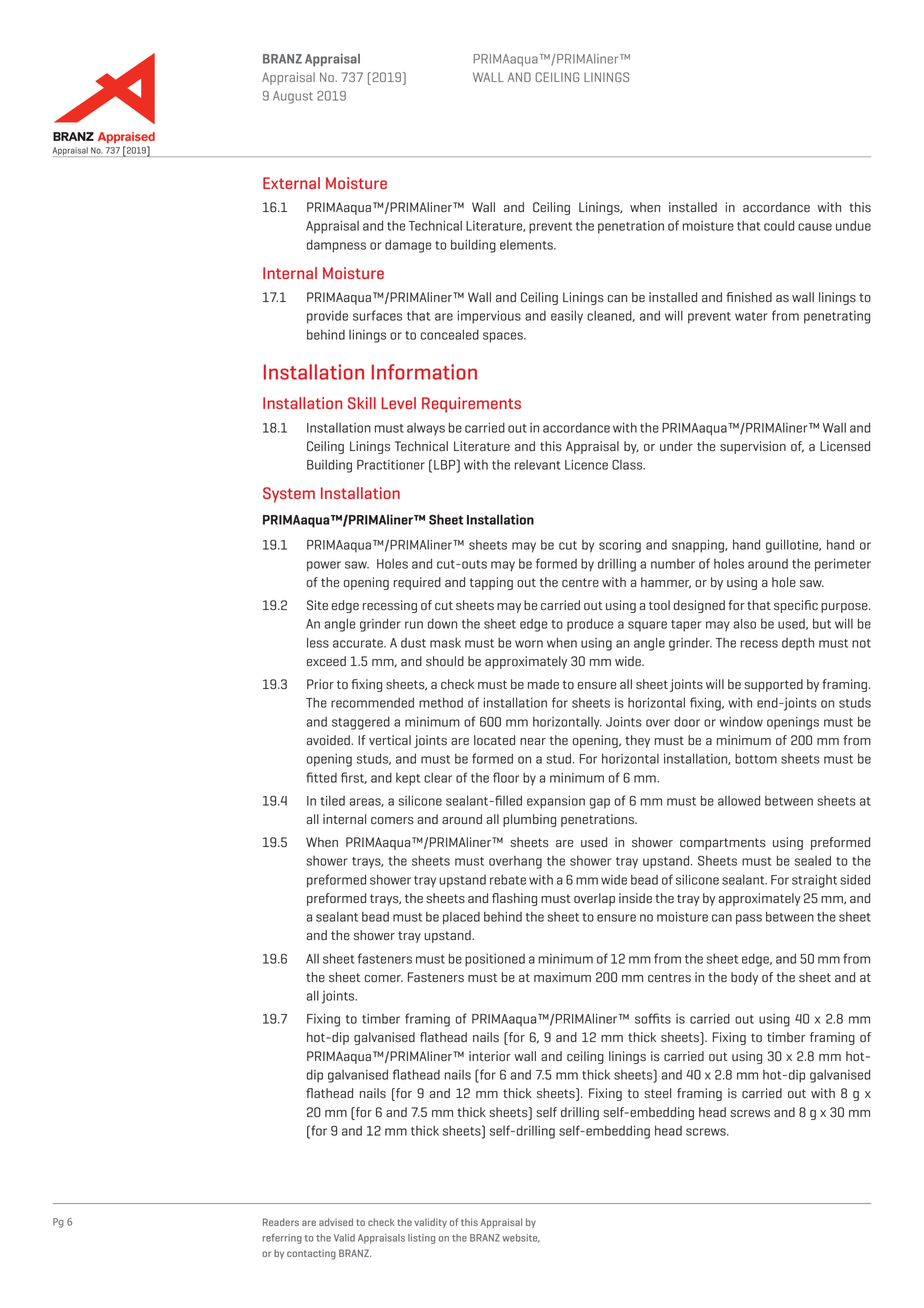 The width and height of the image is (924, 1308). What do you see at coordinates (333, 800) in the image?
I see `tiled` at bounding box center [333, 800].
